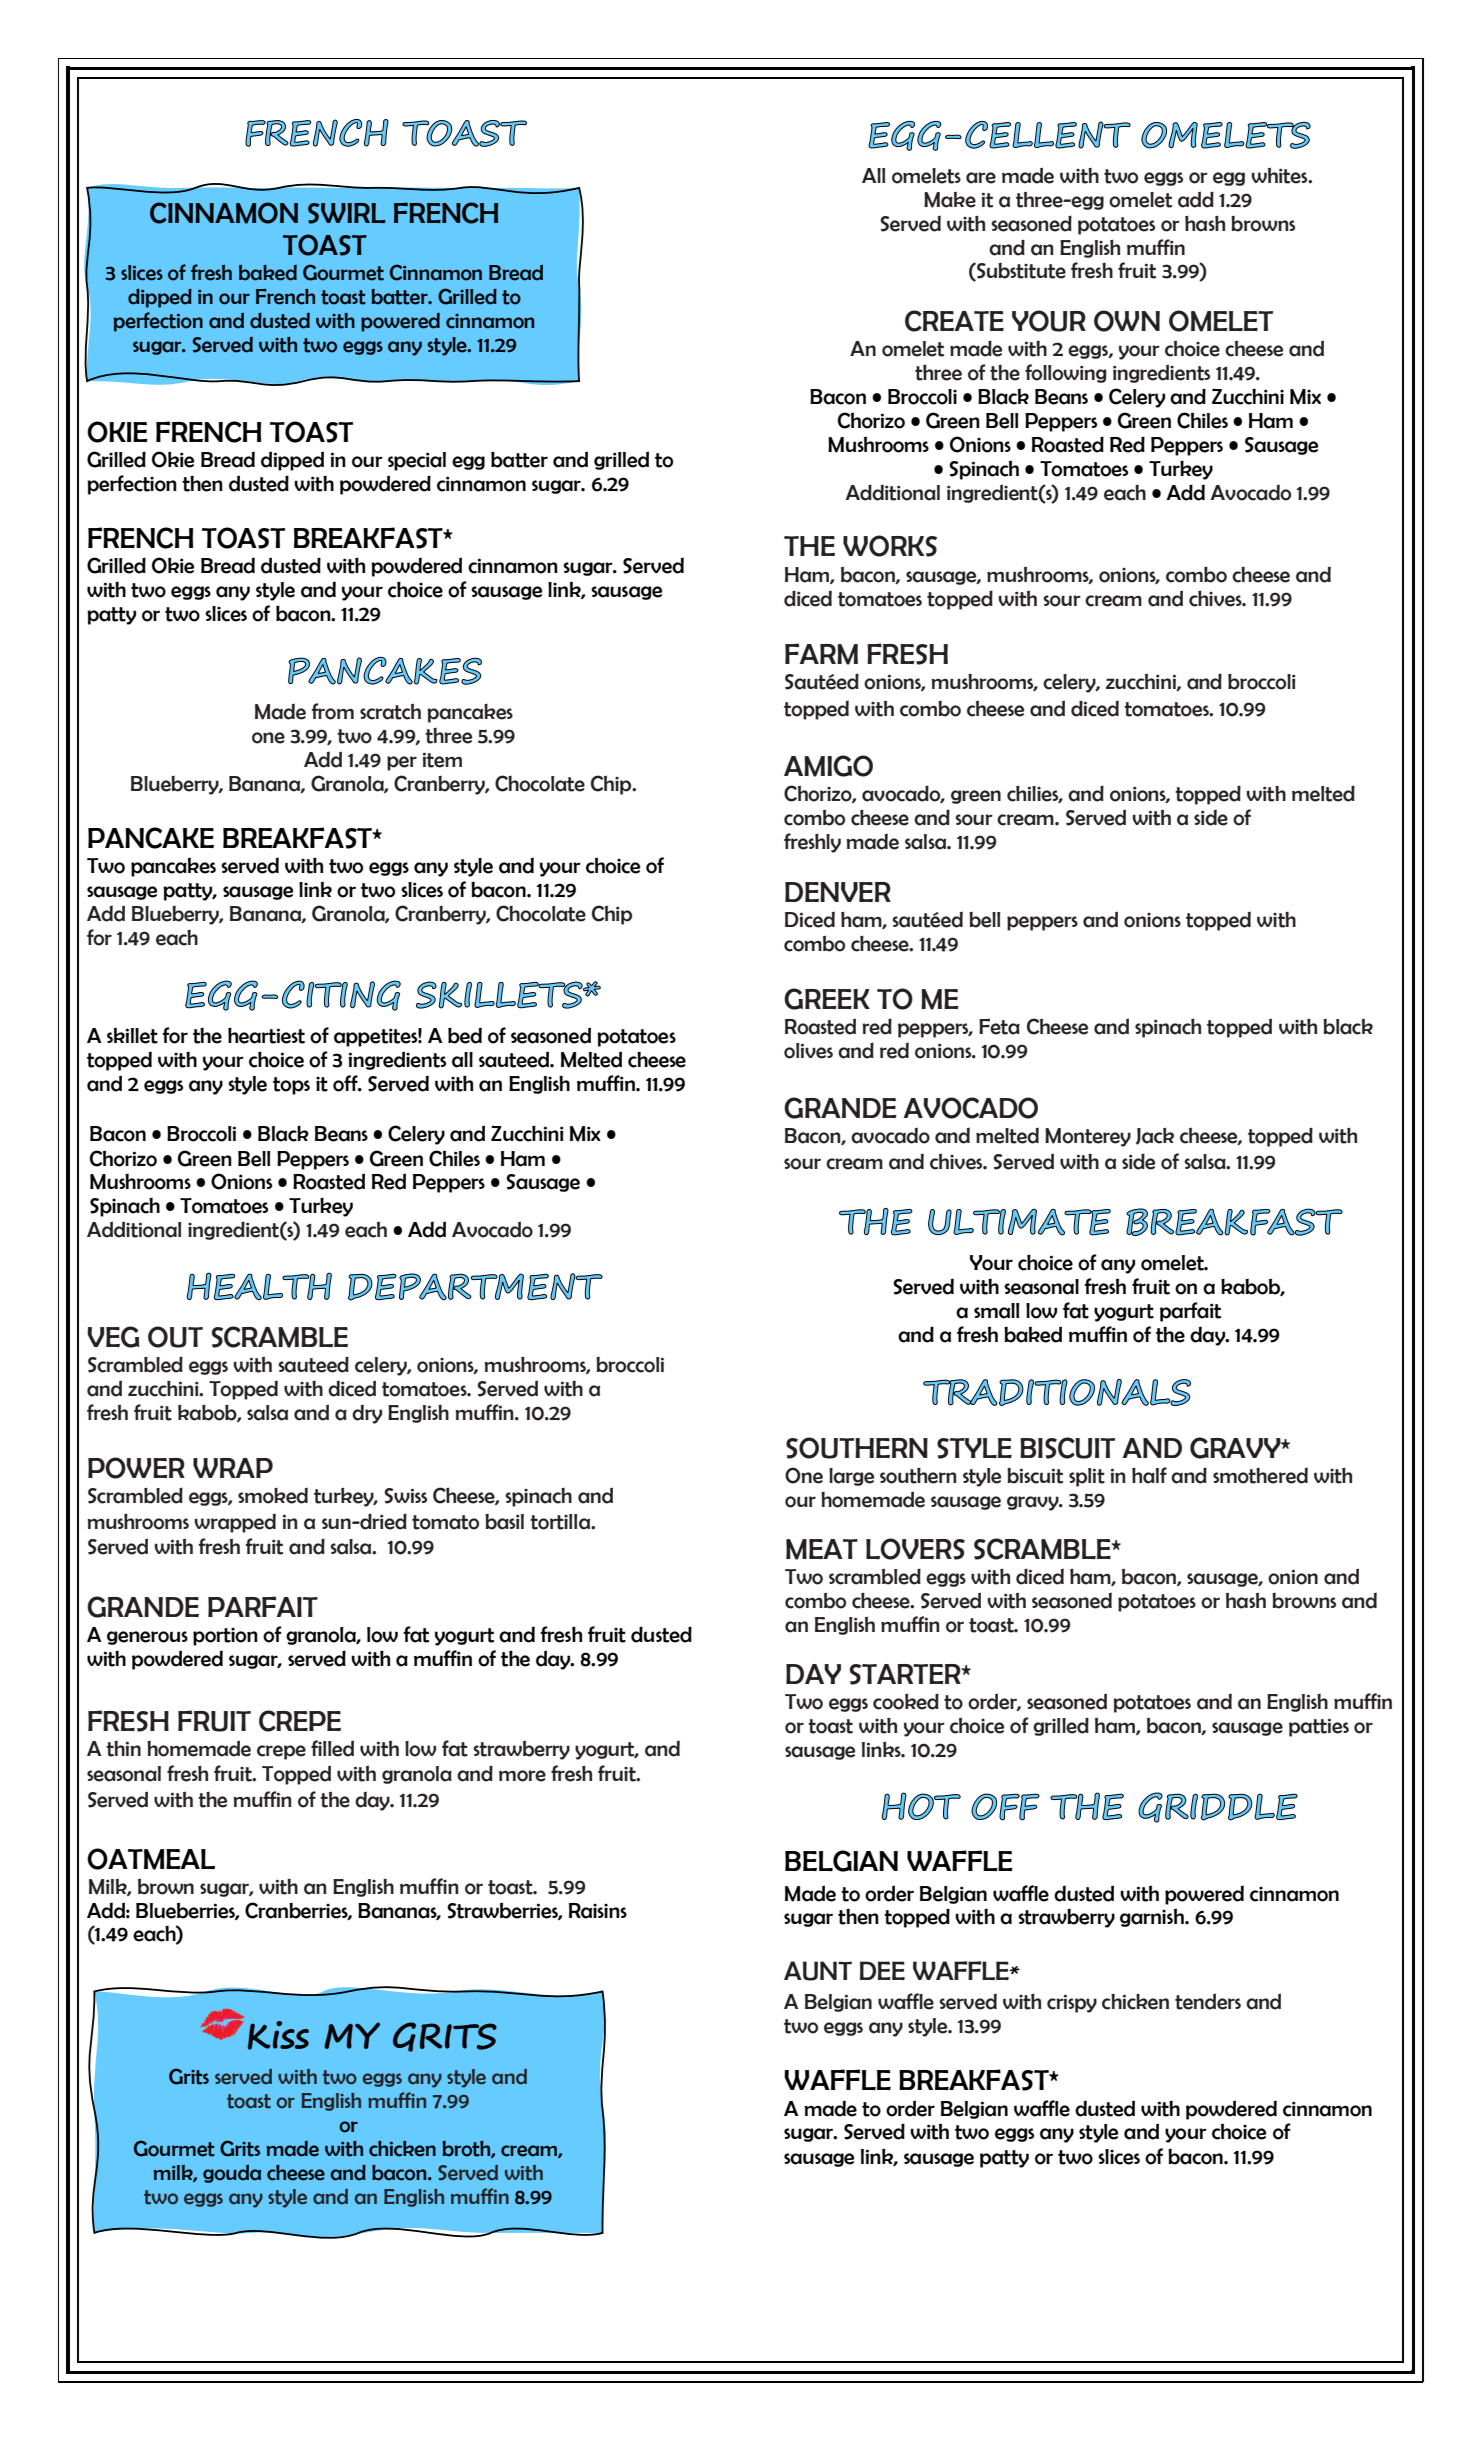 The image size is (1481, 2440). Describe the element at coordinates (1149, 1475) in the screenshot. I see `half` at that location.
